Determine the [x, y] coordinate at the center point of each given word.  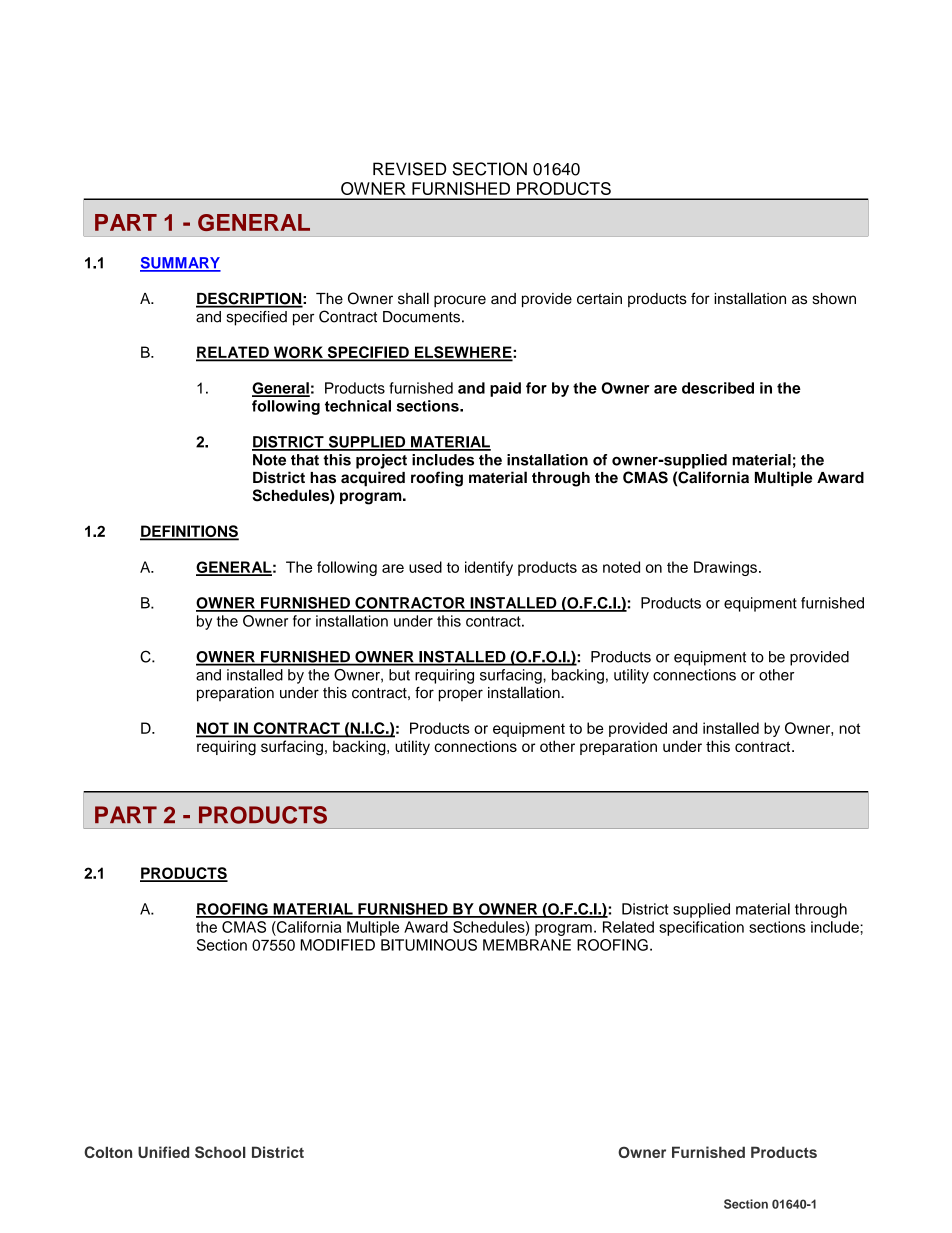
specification [701, 928]
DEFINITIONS [189, 532]
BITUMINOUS [429, 945]
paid [505, 389]
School [220, 1152]
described [718, 388]
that [305, 460]
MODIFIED [337, 945]
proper [461, 695]
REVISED [409, 169]
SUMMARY [180, 264]
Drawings [725, 568]
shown [834, 298]
